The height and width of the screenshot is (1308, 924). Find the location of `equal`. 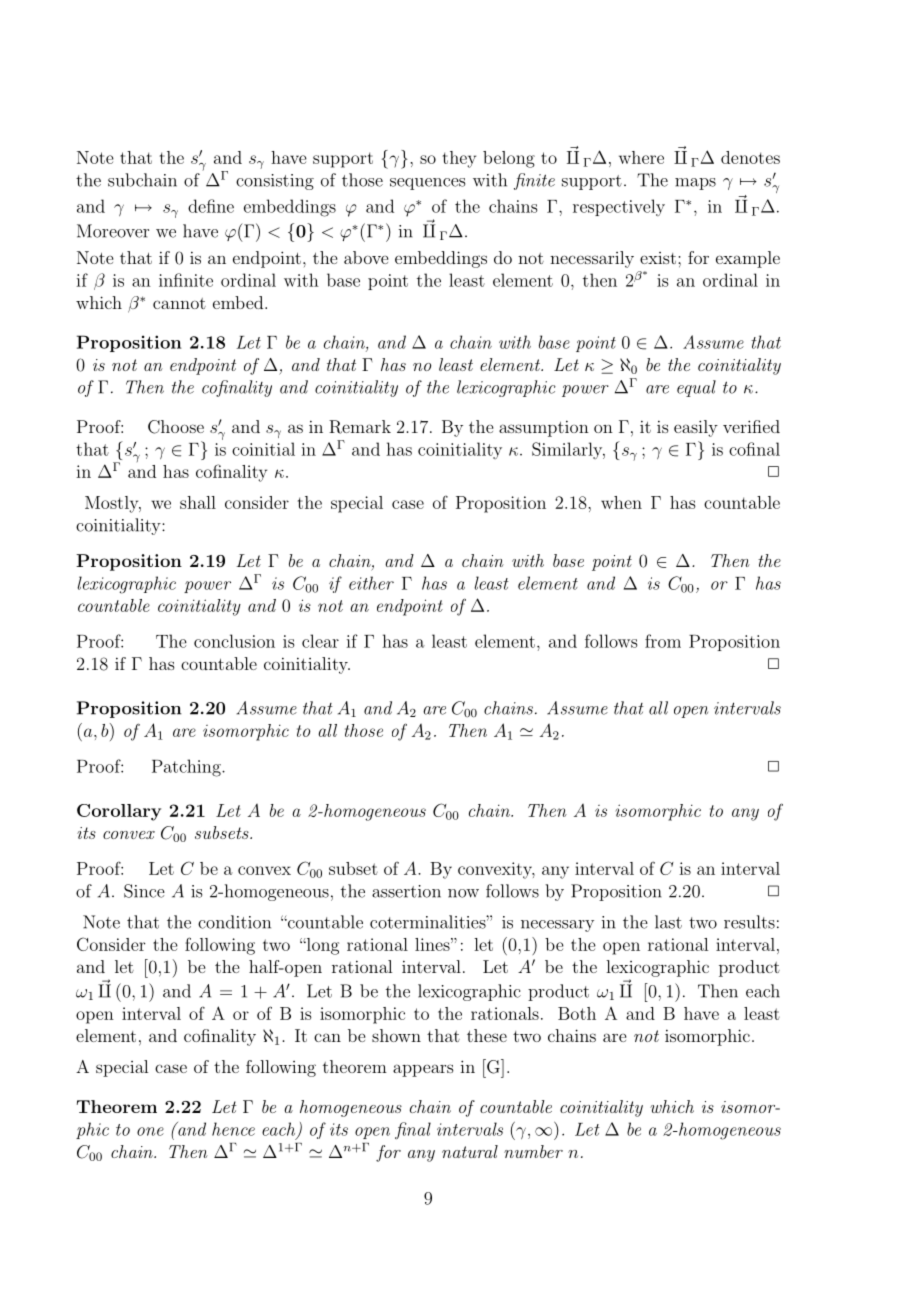

equal is located at coordinates (696, 388).
